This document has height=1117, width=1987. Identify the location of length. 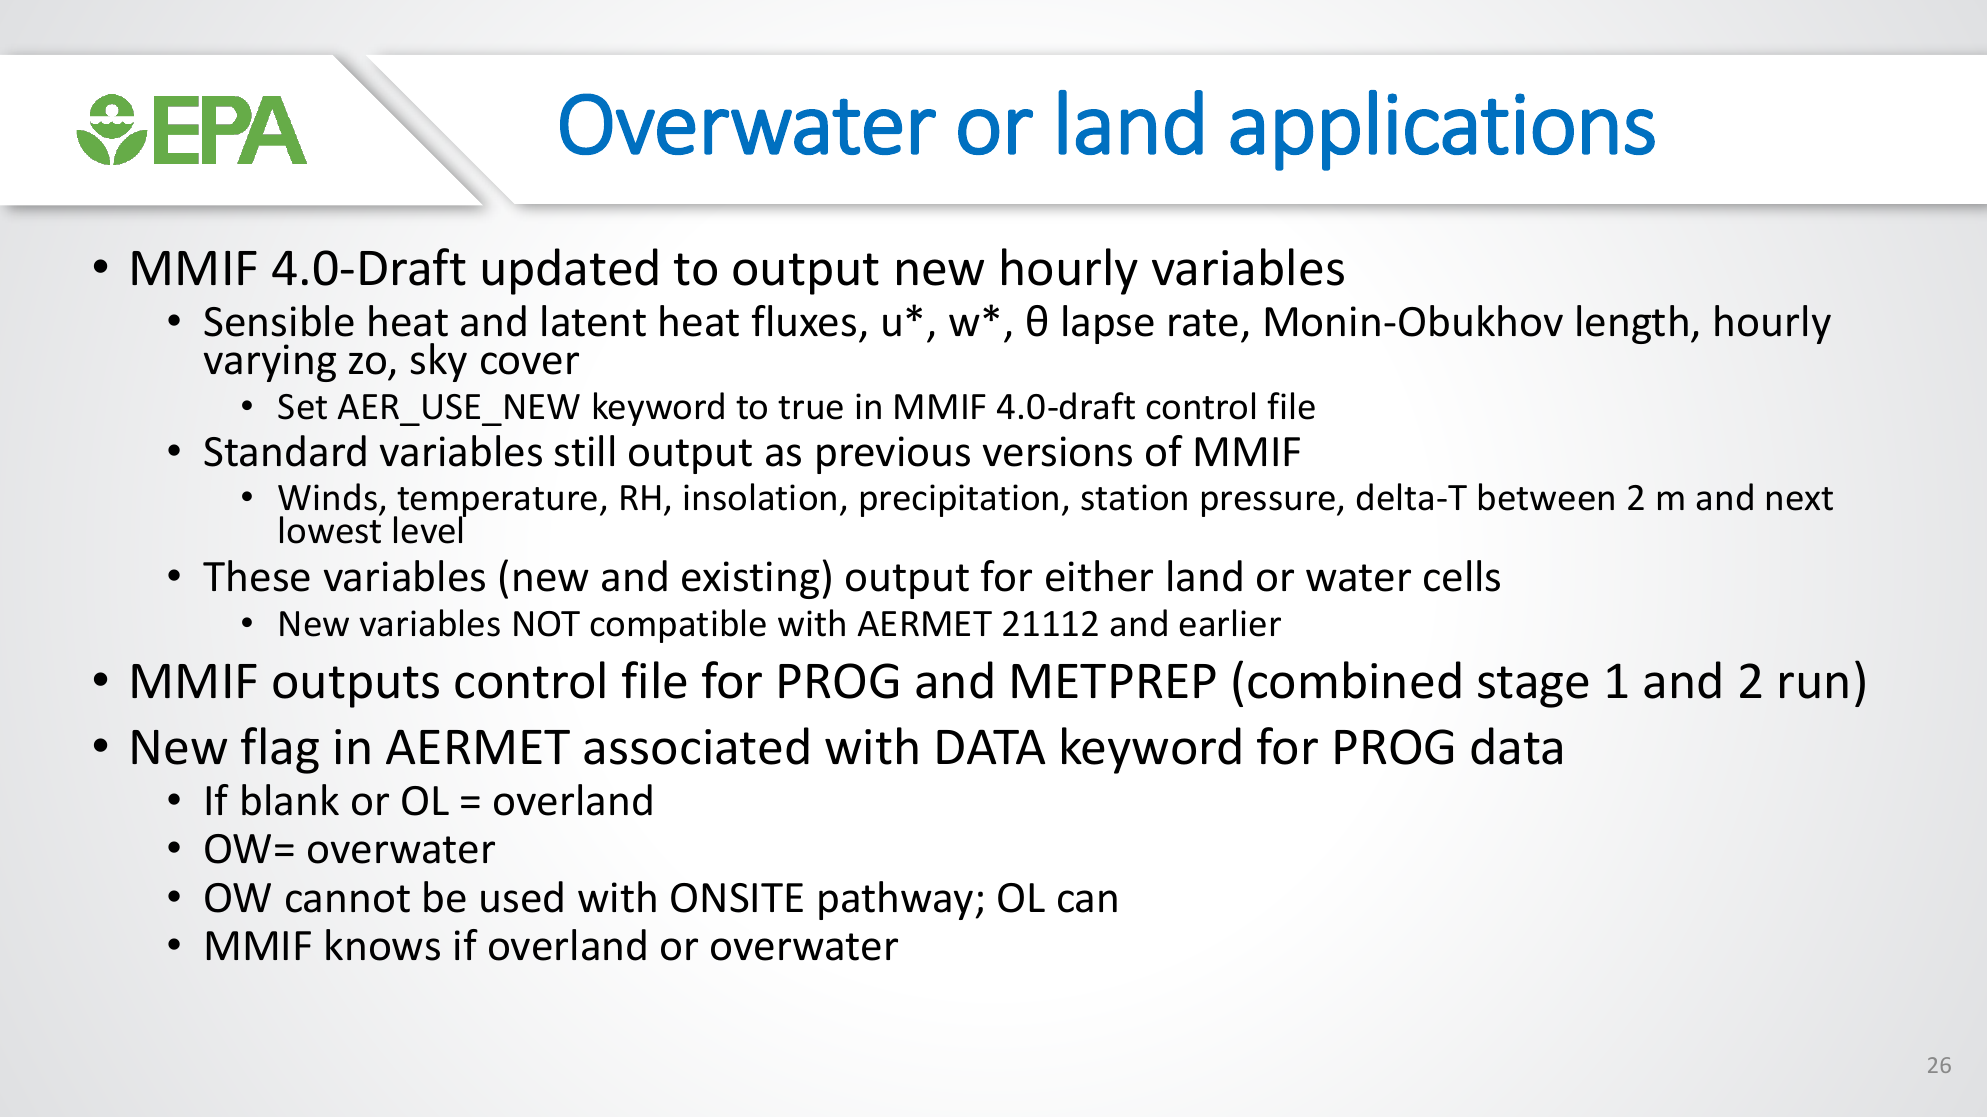
(1632, 324).
